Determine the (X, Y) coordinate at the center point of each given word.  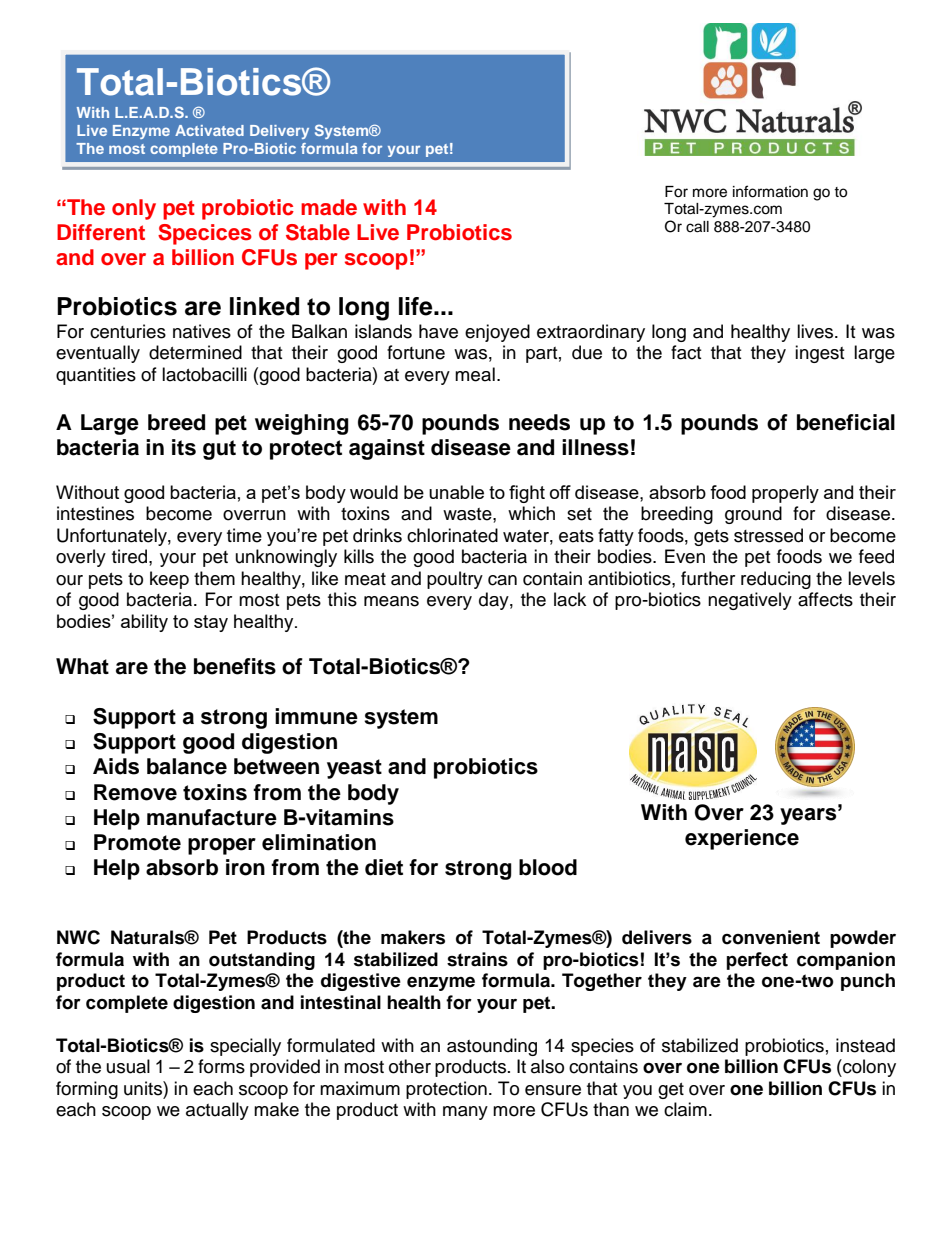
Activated (209, 130)
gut (219, 450)
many (465, 1113)
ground (753, 515)
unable (456, 492)
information (770, 191)
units (144, 1088)
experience (742, 839)
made (329, 207)
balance (187, 766)
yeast (354, 769)
